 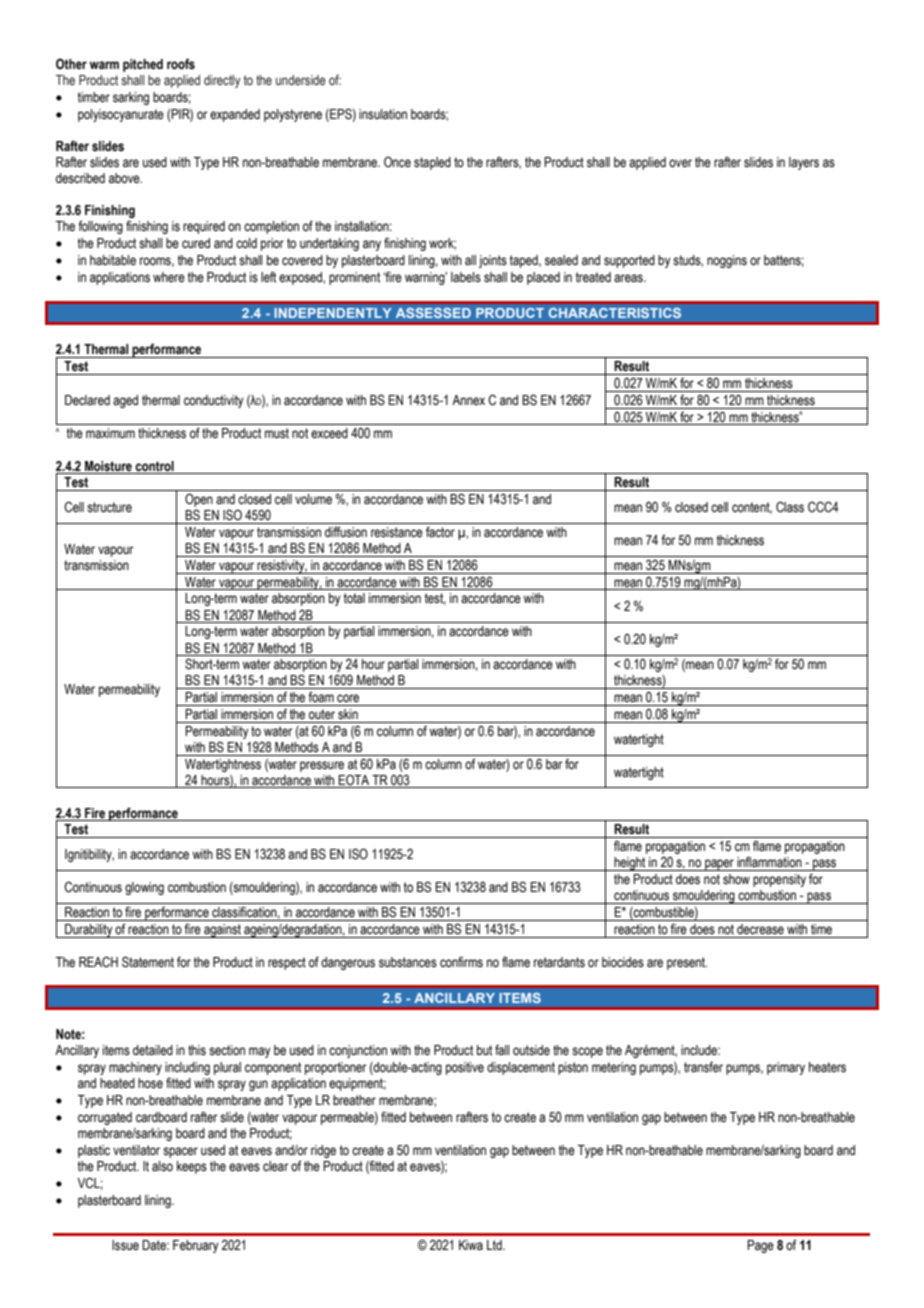 What do you see at coordinates (144, 888) in the image?
I see `glowing` at bounding box center [144, 888].
